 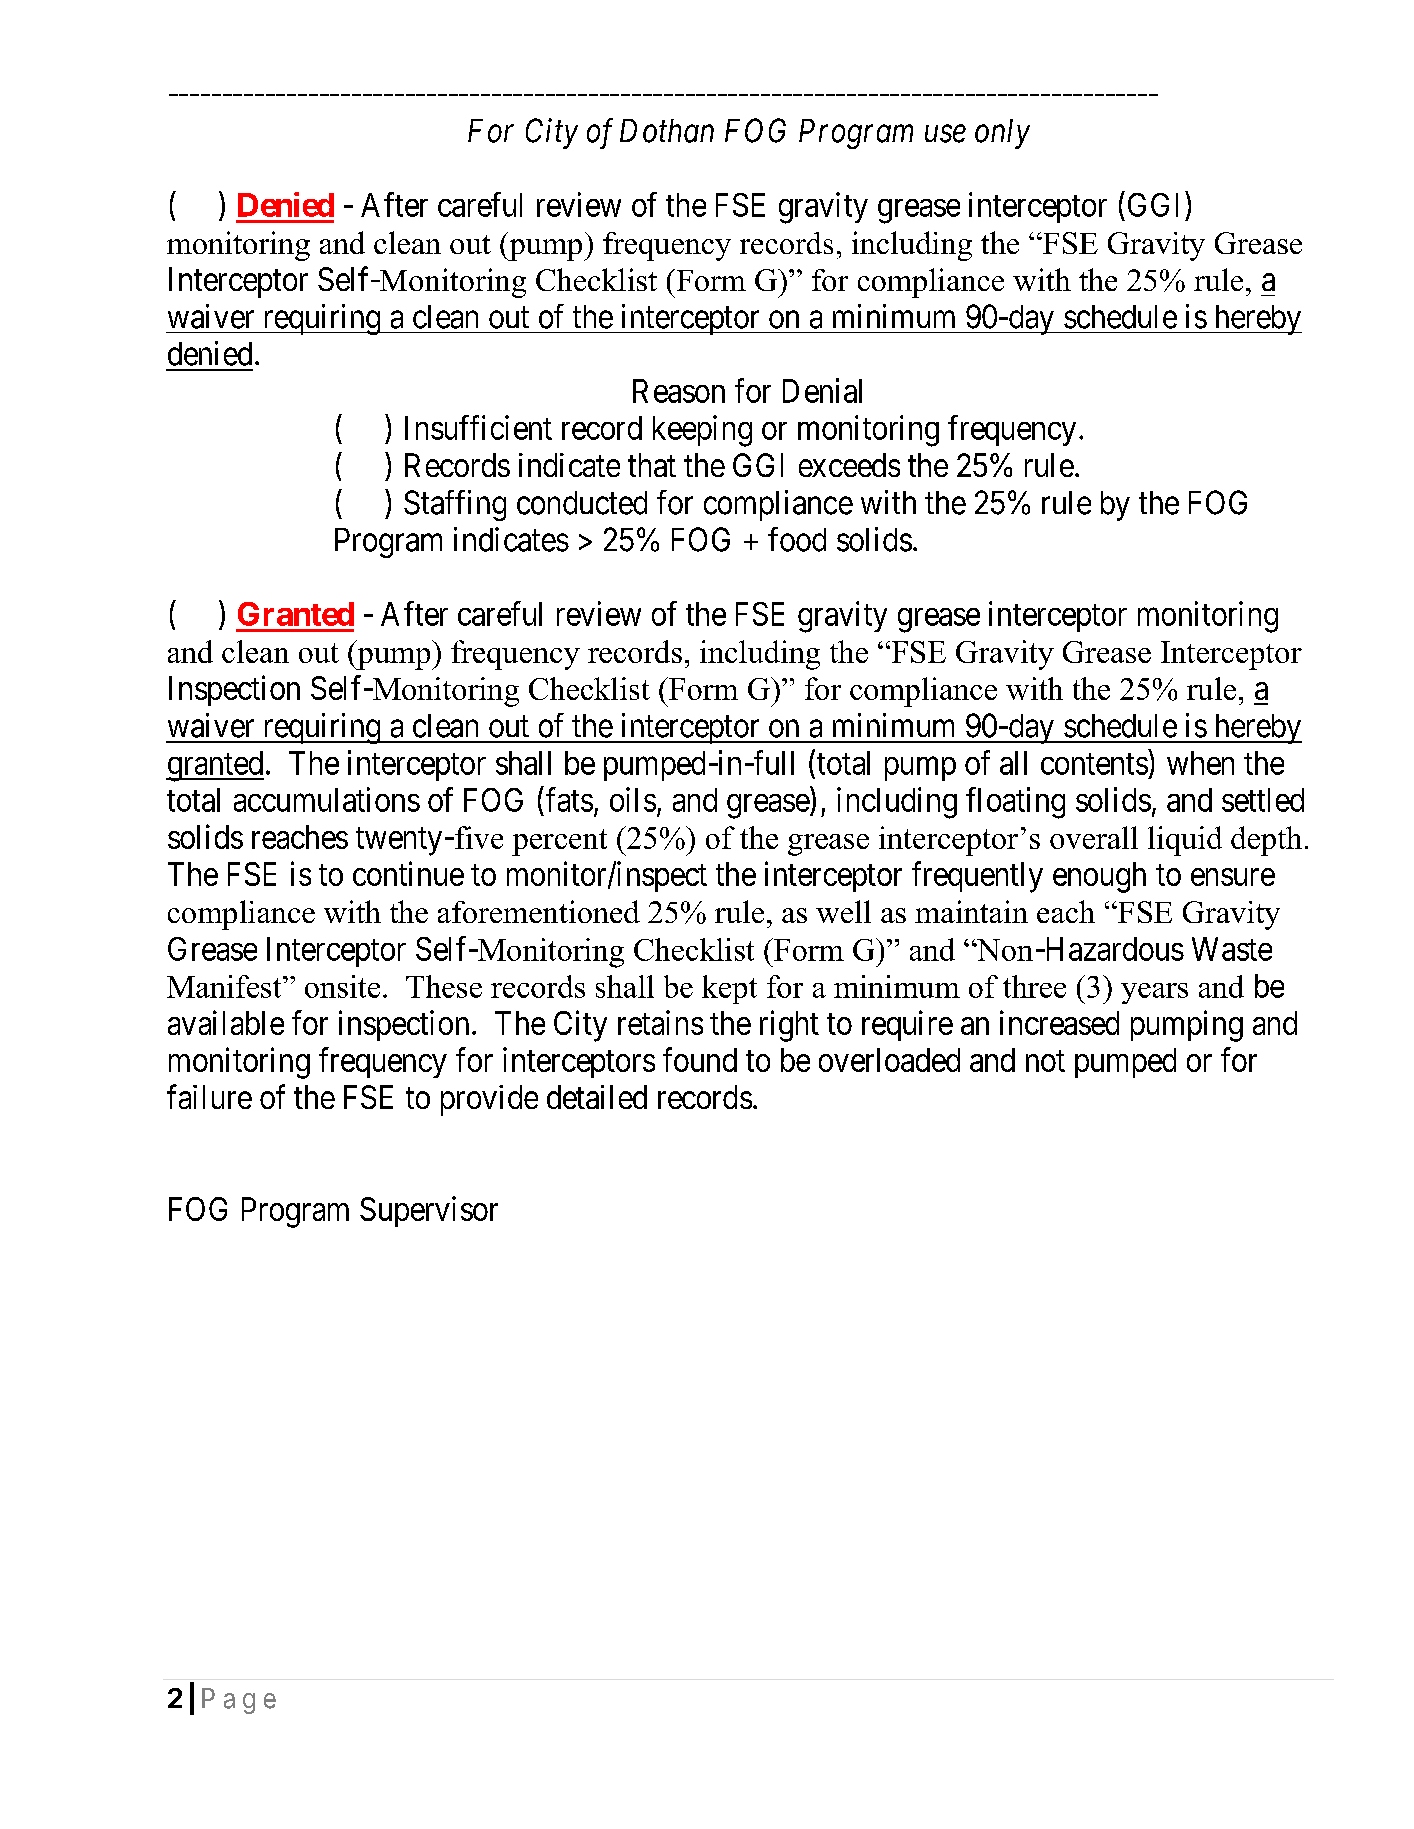 What do you see at coordinates (702, 431) in the screenshot?
I see `keeping` at bounding box center [702, 431].
